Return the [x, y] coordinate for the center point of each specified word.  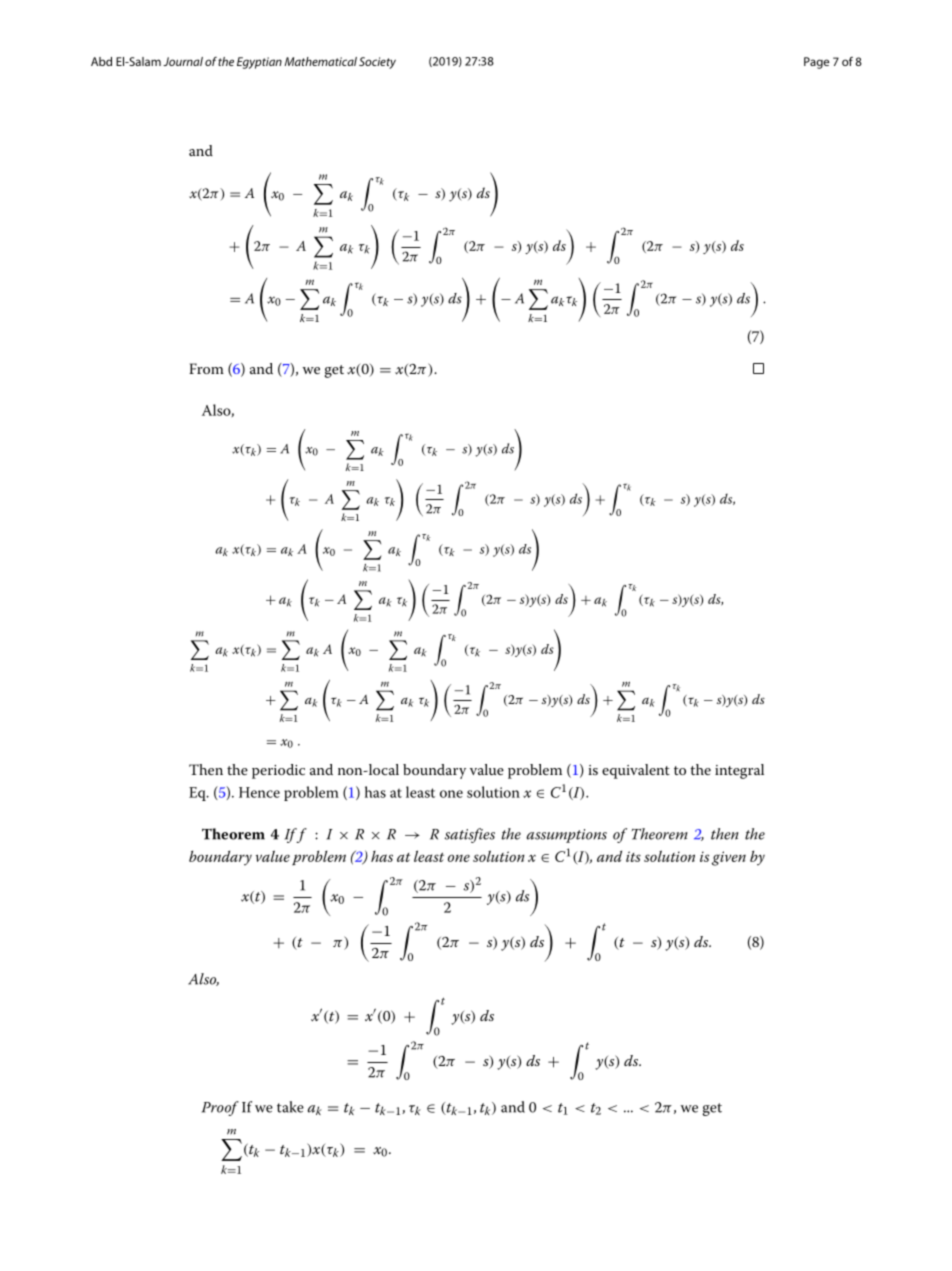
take [290, 1107]
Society [377, 63]
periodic [278, 771]
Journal [183, 61]
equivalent [636, 771]
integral [739, 771]
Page [816, 63]
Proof [220, 1108]
